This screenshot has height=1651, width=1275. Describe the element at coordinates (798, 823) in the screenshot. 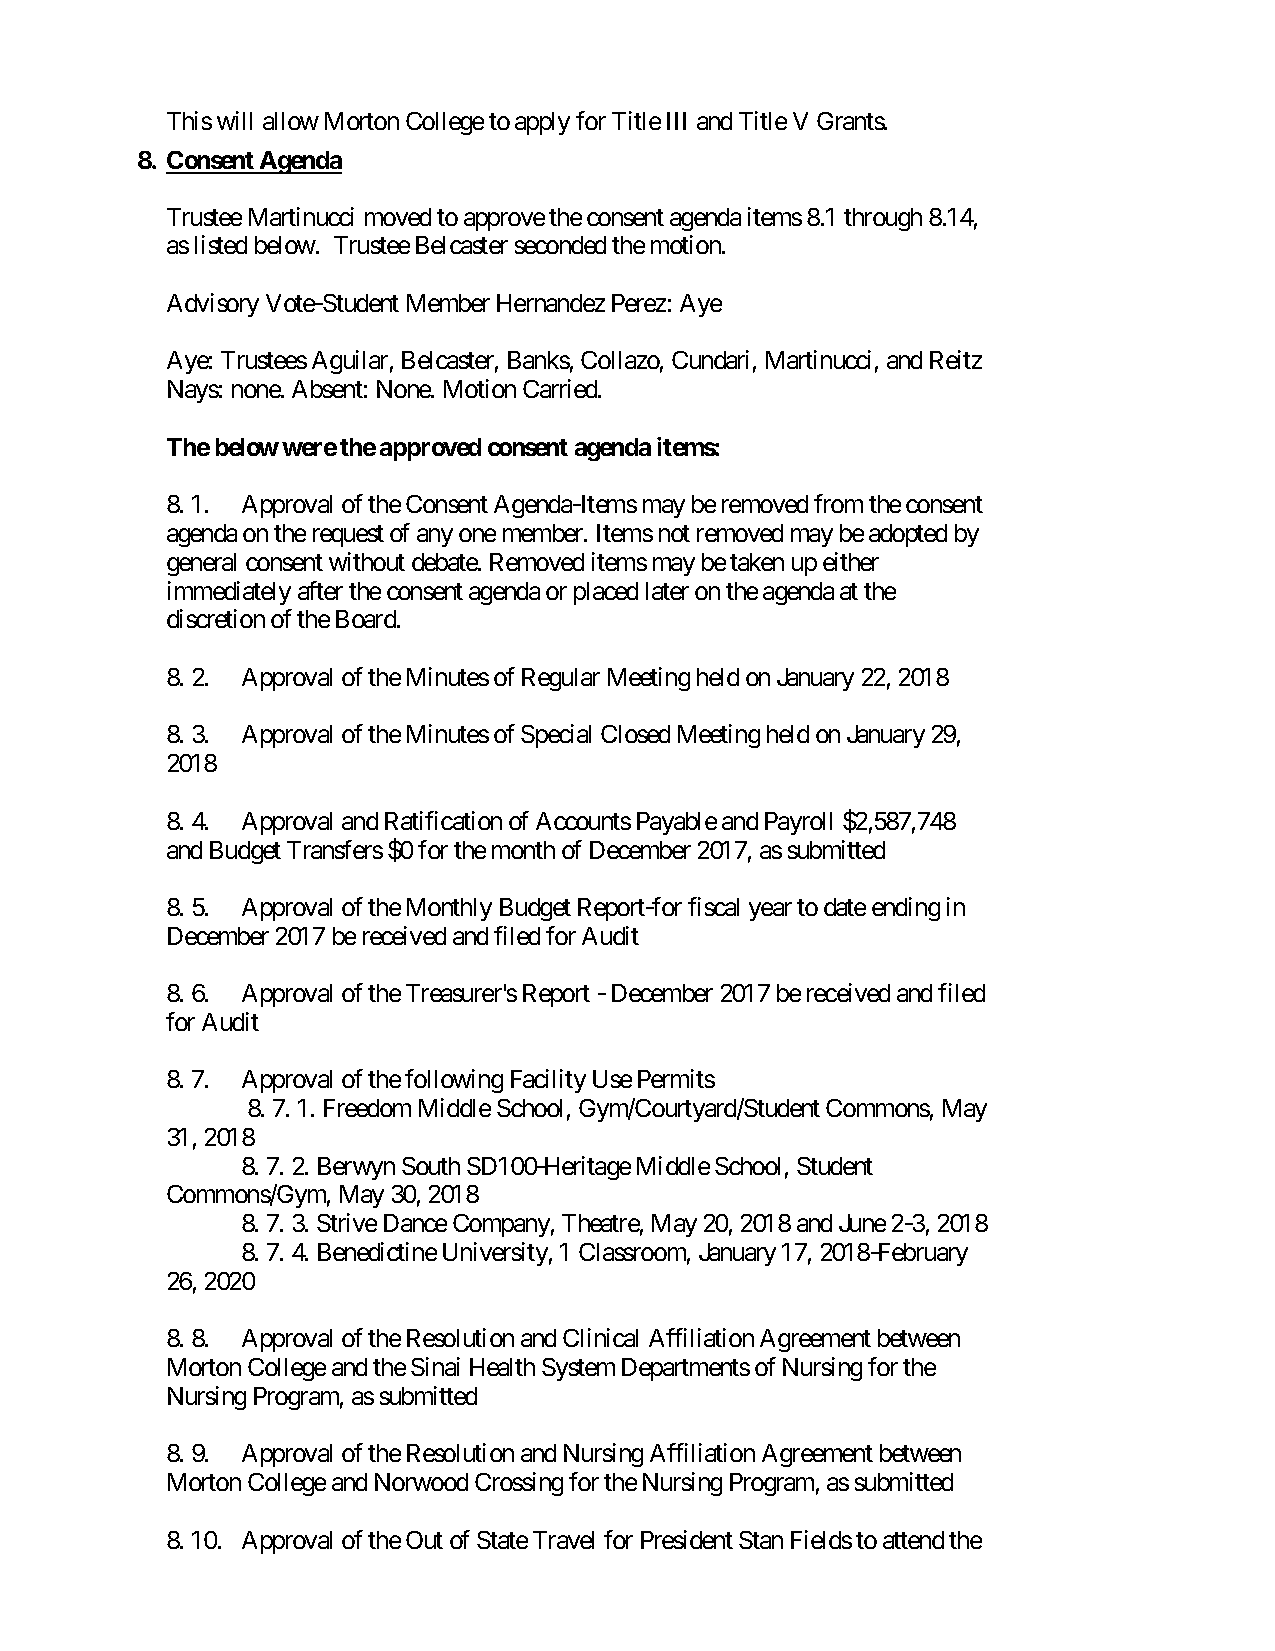

I see `Payroll` at that location.
